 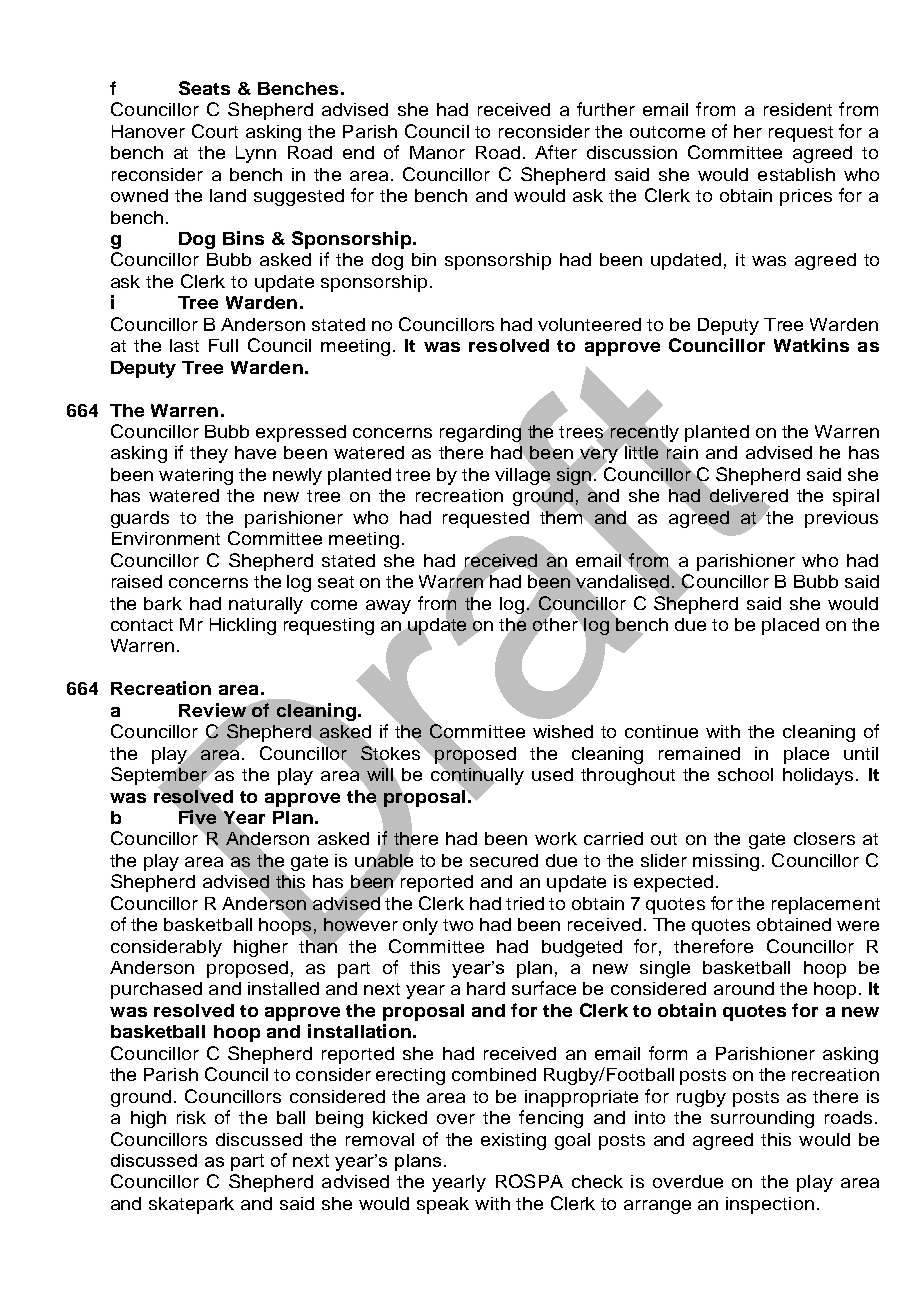 What do you see at coordinates (196, 476) in the screenshot?
I see `watering` at bounding box center [196, 476].
